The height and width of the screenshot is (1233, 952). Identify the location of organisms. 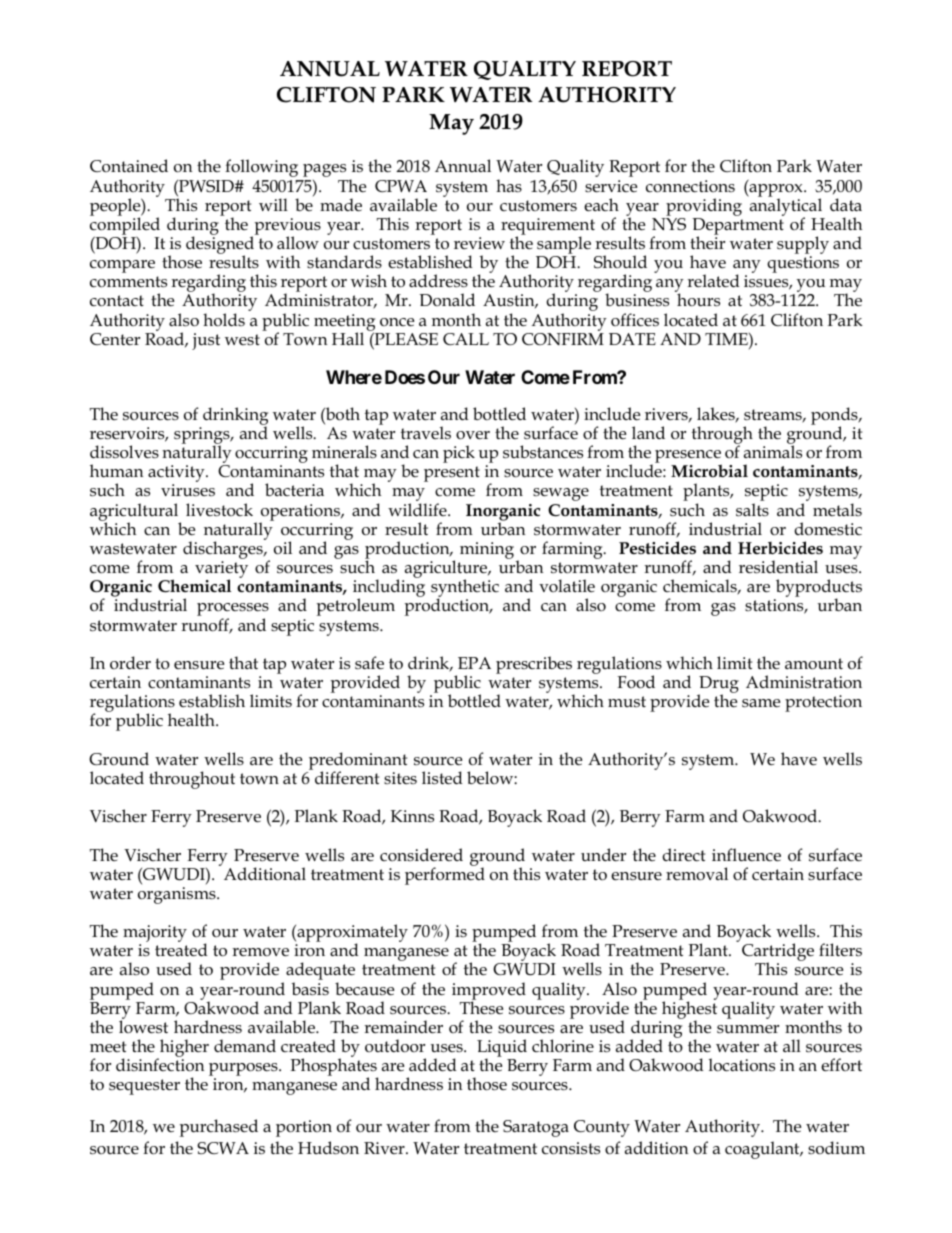
(178, 895).
